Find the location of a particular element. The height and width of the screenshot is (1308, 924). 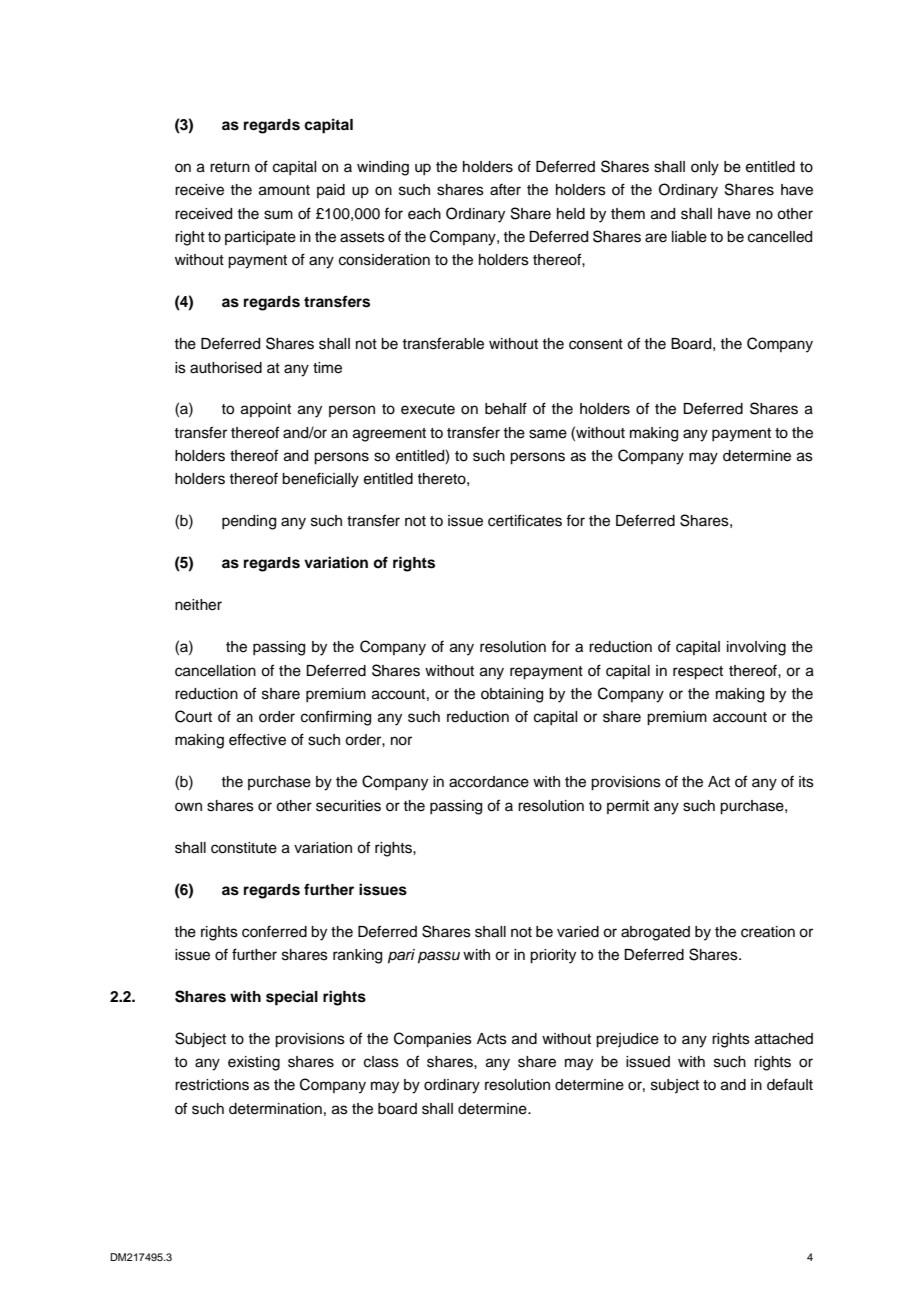

after is located at coordinates (505, 189).
